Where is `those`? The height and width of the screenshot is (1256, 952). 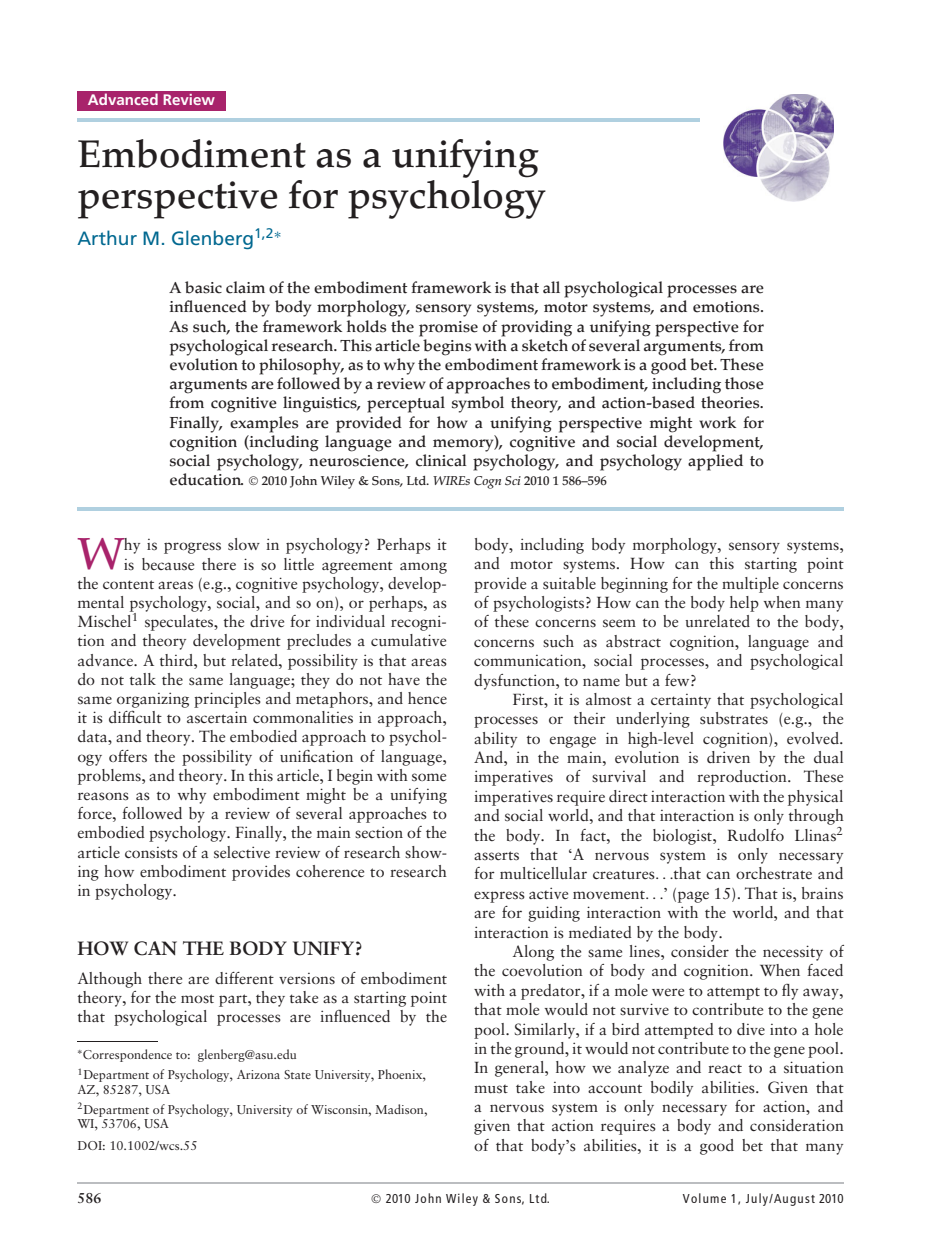
those is located at coordinates (744, 383).
